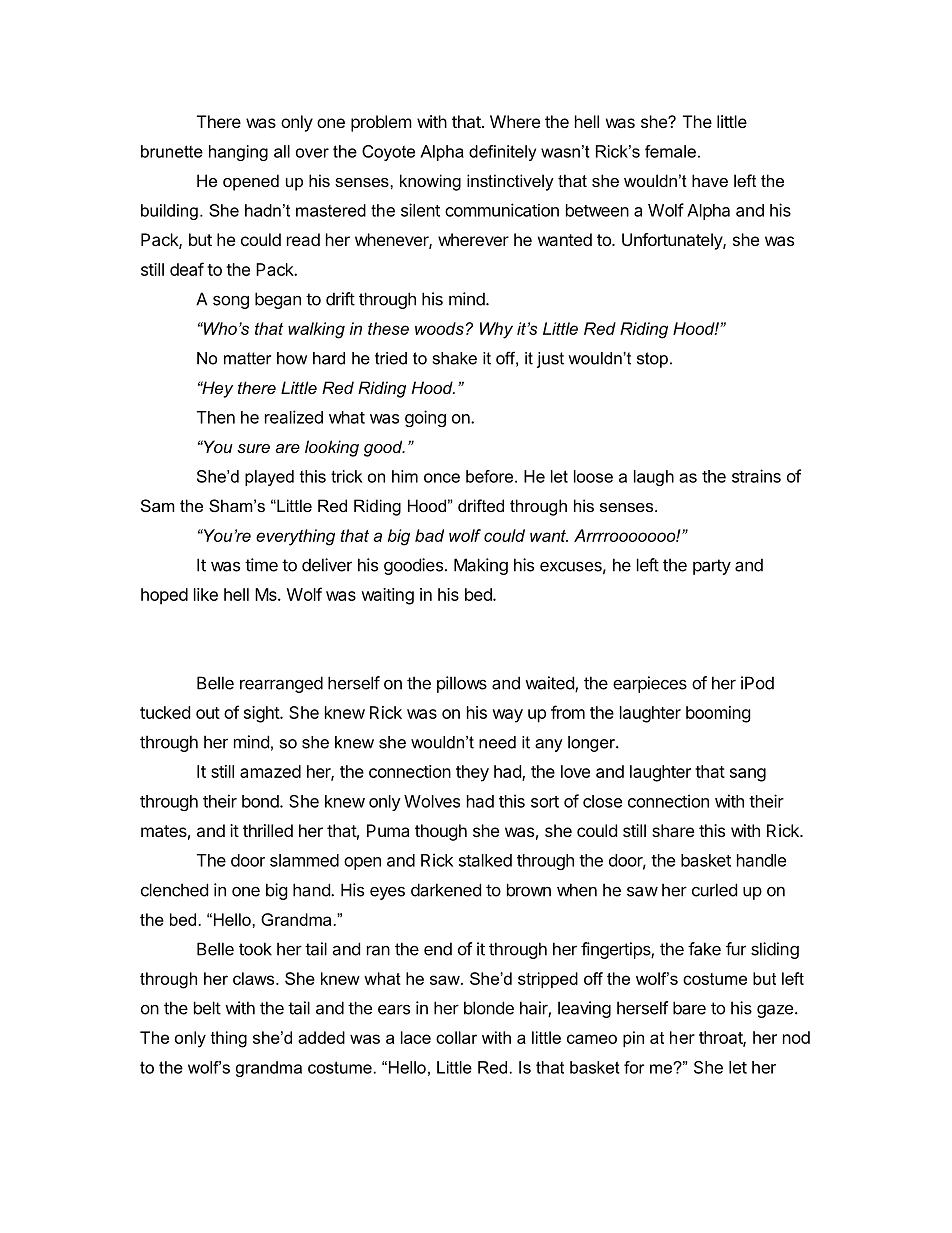 The width and height of the screenshot is (952, 1233). Describe the element at coordinates (472, 773) in the screenshot. I see `they` at that location.
